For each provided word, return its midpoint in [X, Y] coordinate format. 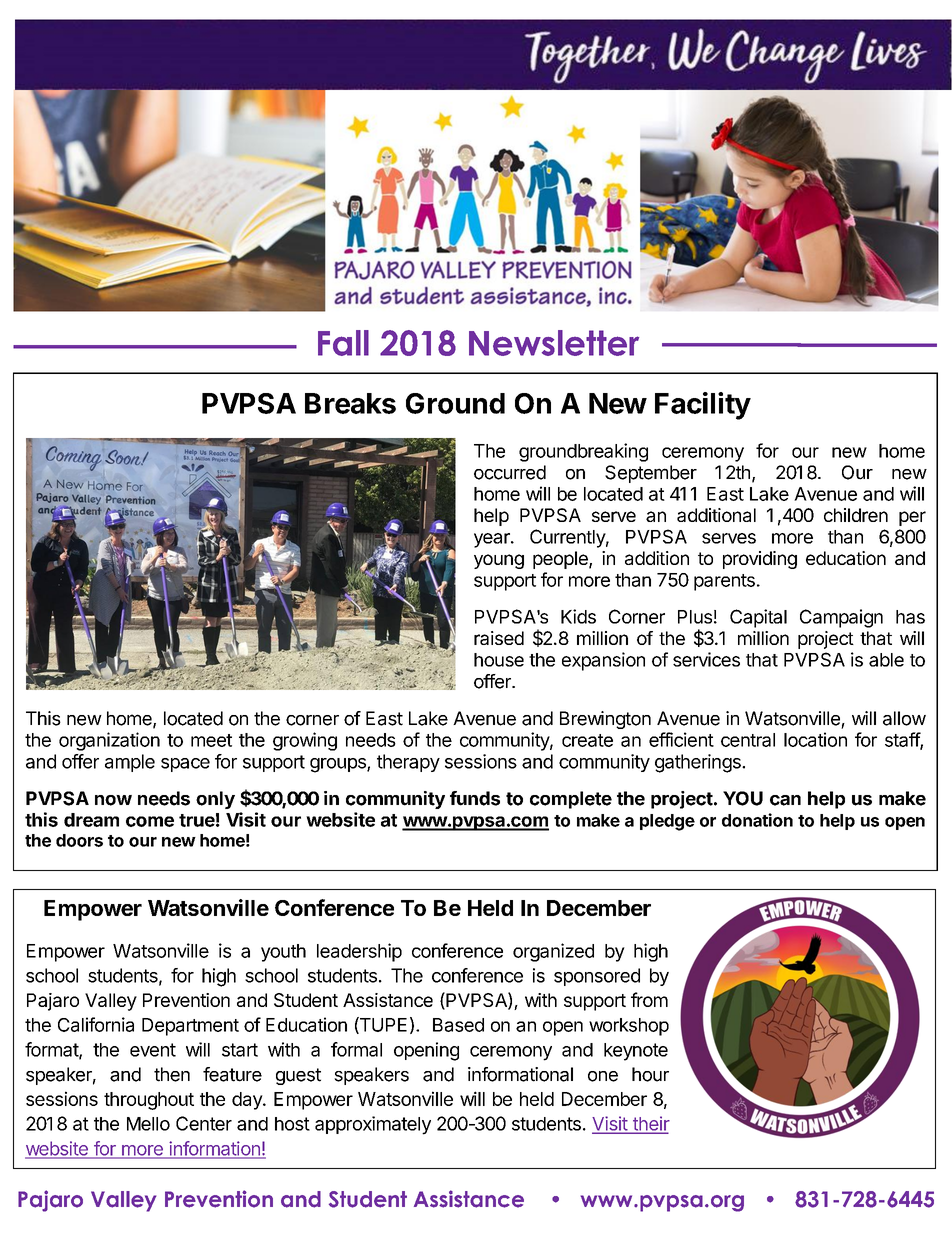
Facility [703, 406]
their [650, 1124]
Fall [343, 343]
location [815, 739]
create [587, 740]
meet [211, 740]
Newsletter [554, 343]
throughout [149, 1101]
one [603, 1076]
